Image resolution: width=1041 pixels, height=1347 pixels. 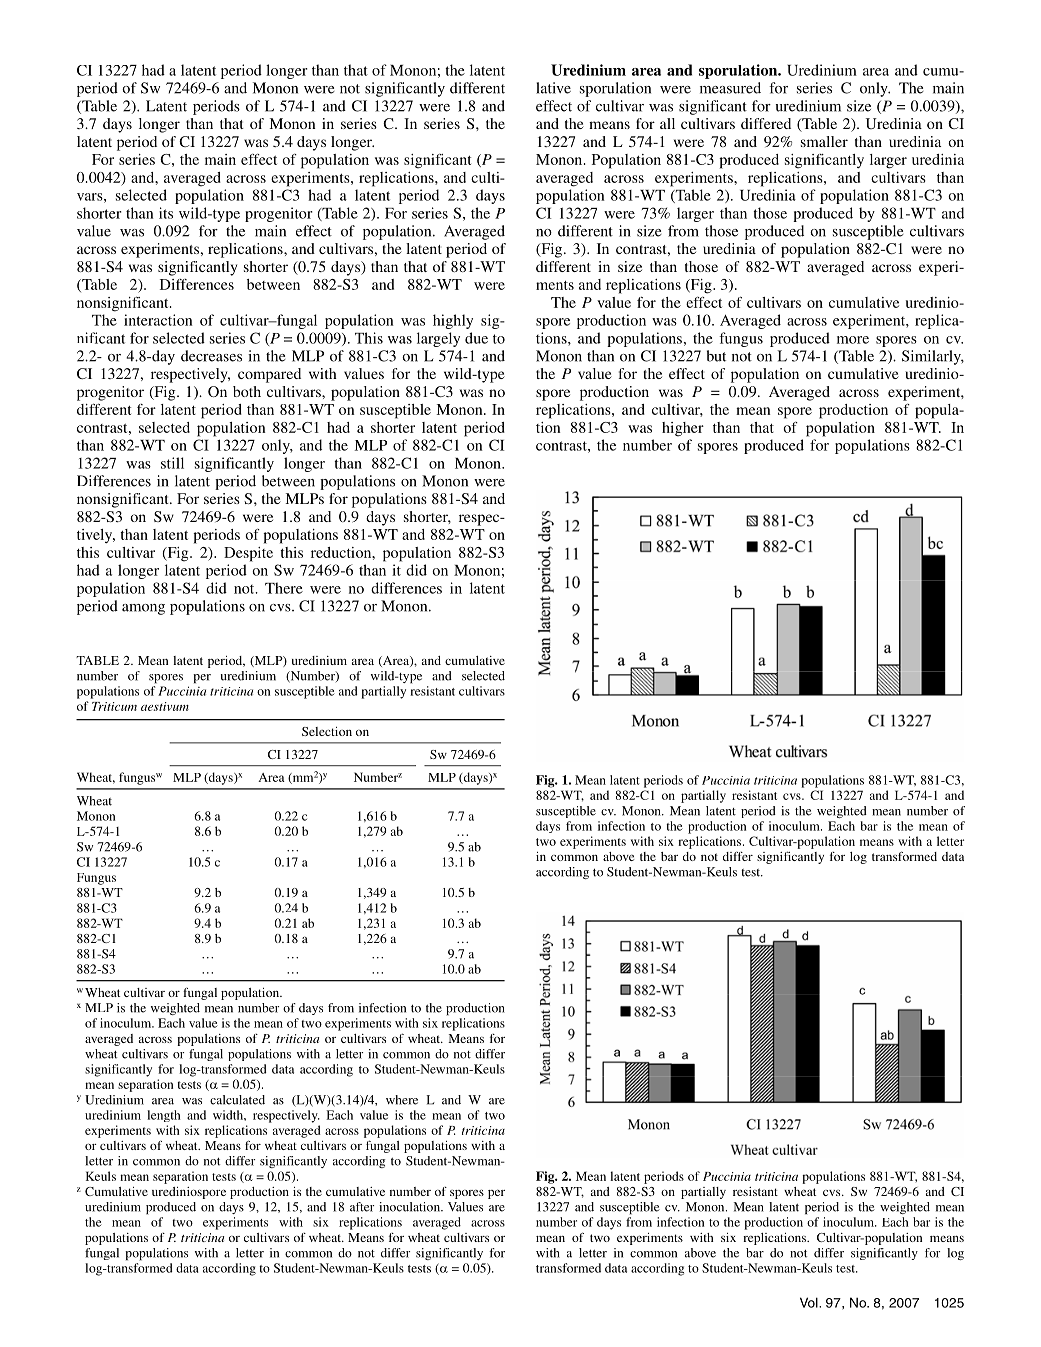 I want to click on its, so click(x=166, y=213).
